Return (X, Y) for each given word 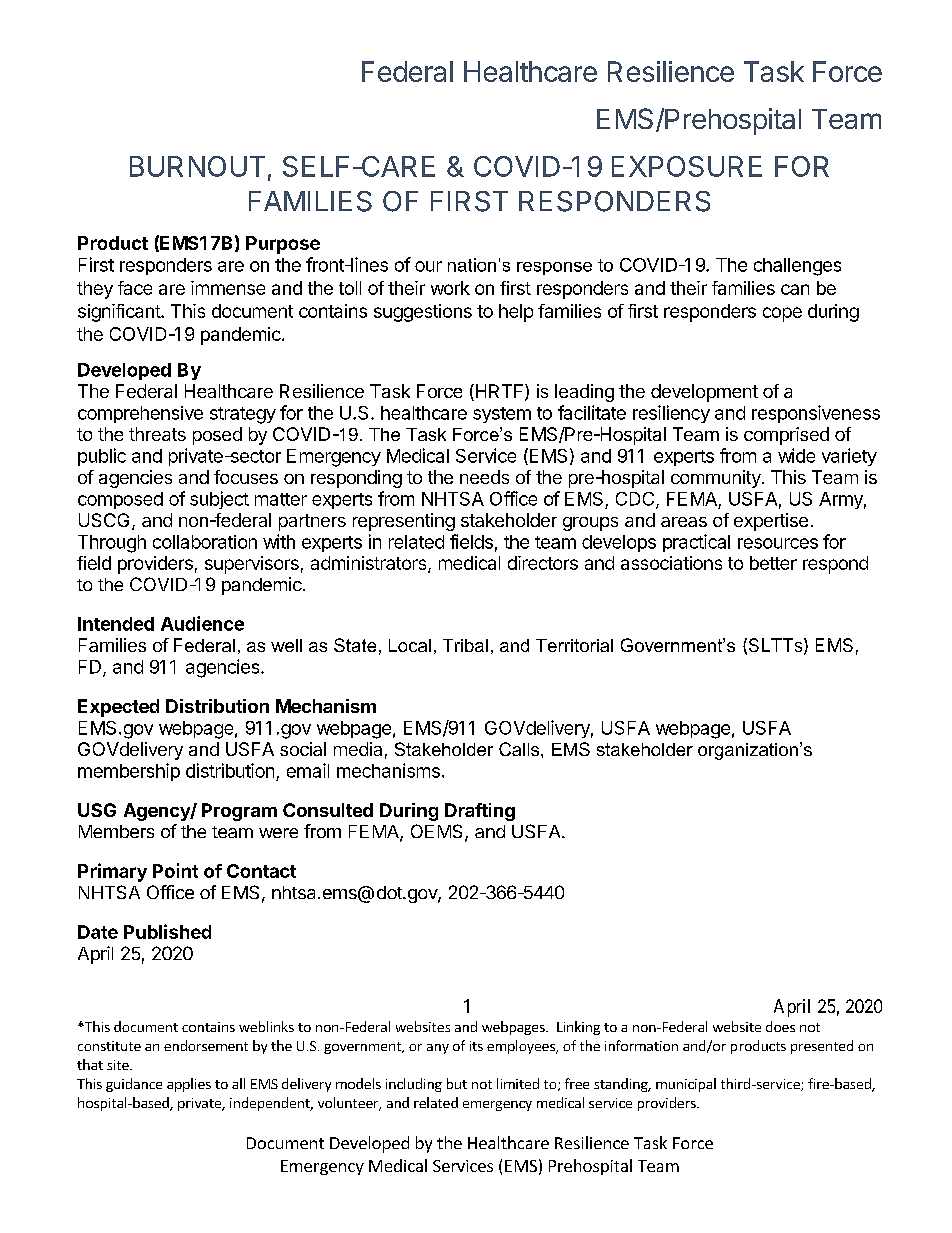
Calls (520, 749)
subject (219, 500)
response (554, 268)
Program (239, 812)
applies (189, 1085)
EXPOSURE (687, 166)
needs (484, 477)
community (717, 479)
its (476, 1046)
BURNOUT (197, 166)
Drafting (480, 812)
